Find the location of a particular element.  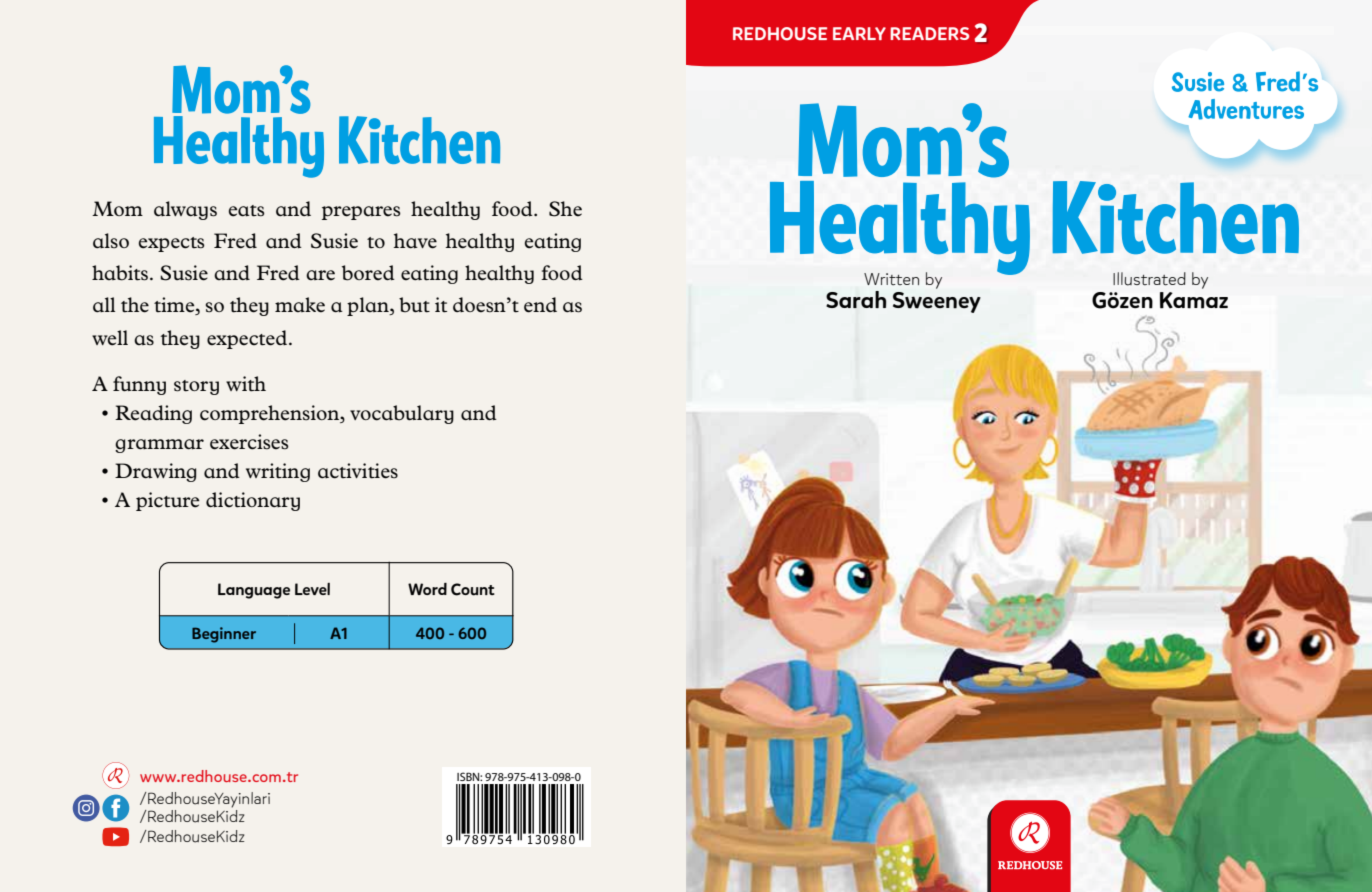

always is located at coordinates (185, 210).
